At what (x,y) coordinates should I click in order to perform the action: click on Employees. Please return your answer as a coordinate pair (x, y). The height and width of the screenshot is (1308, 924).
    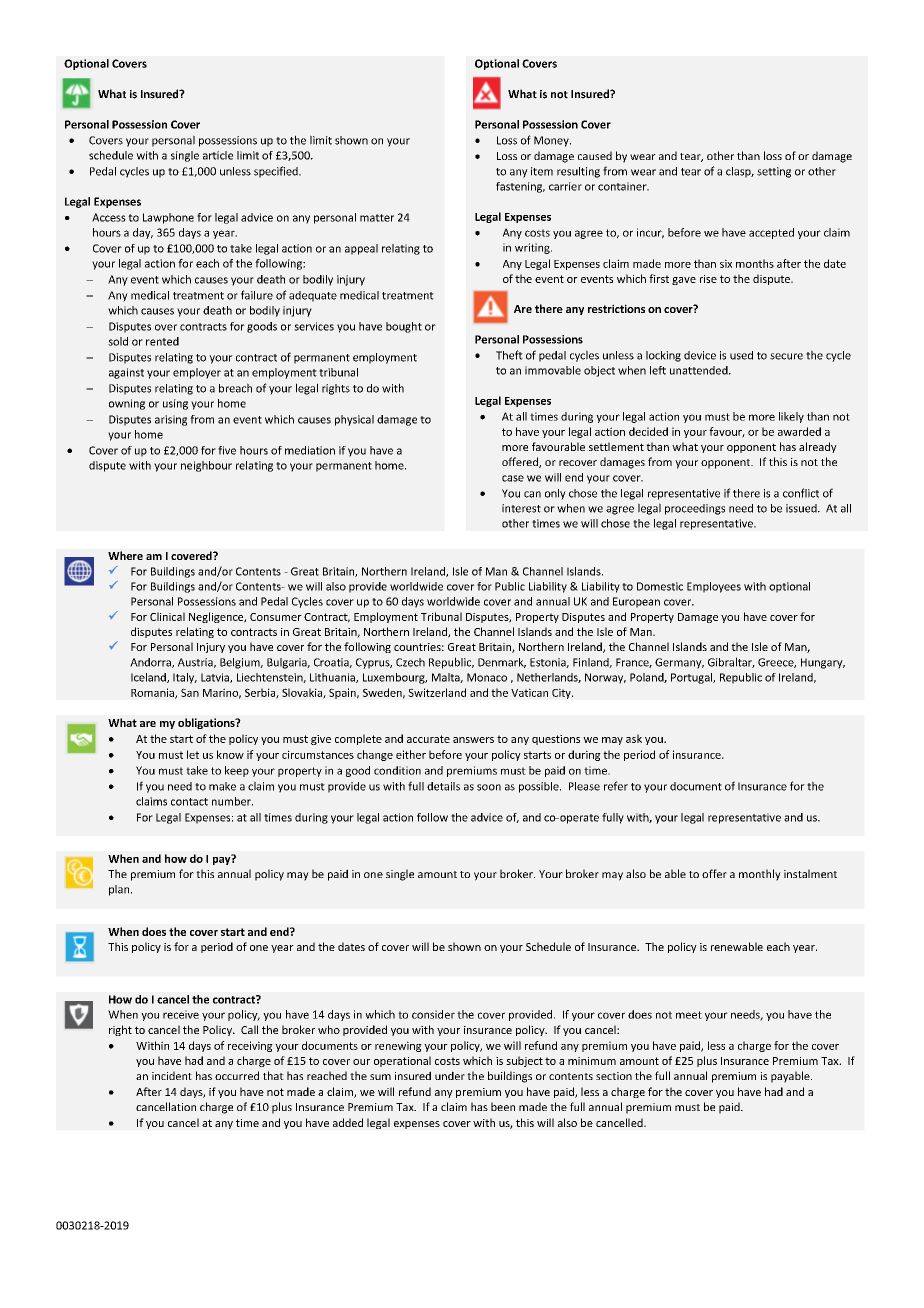
    Looking at the image, I should click on (714, 587).
